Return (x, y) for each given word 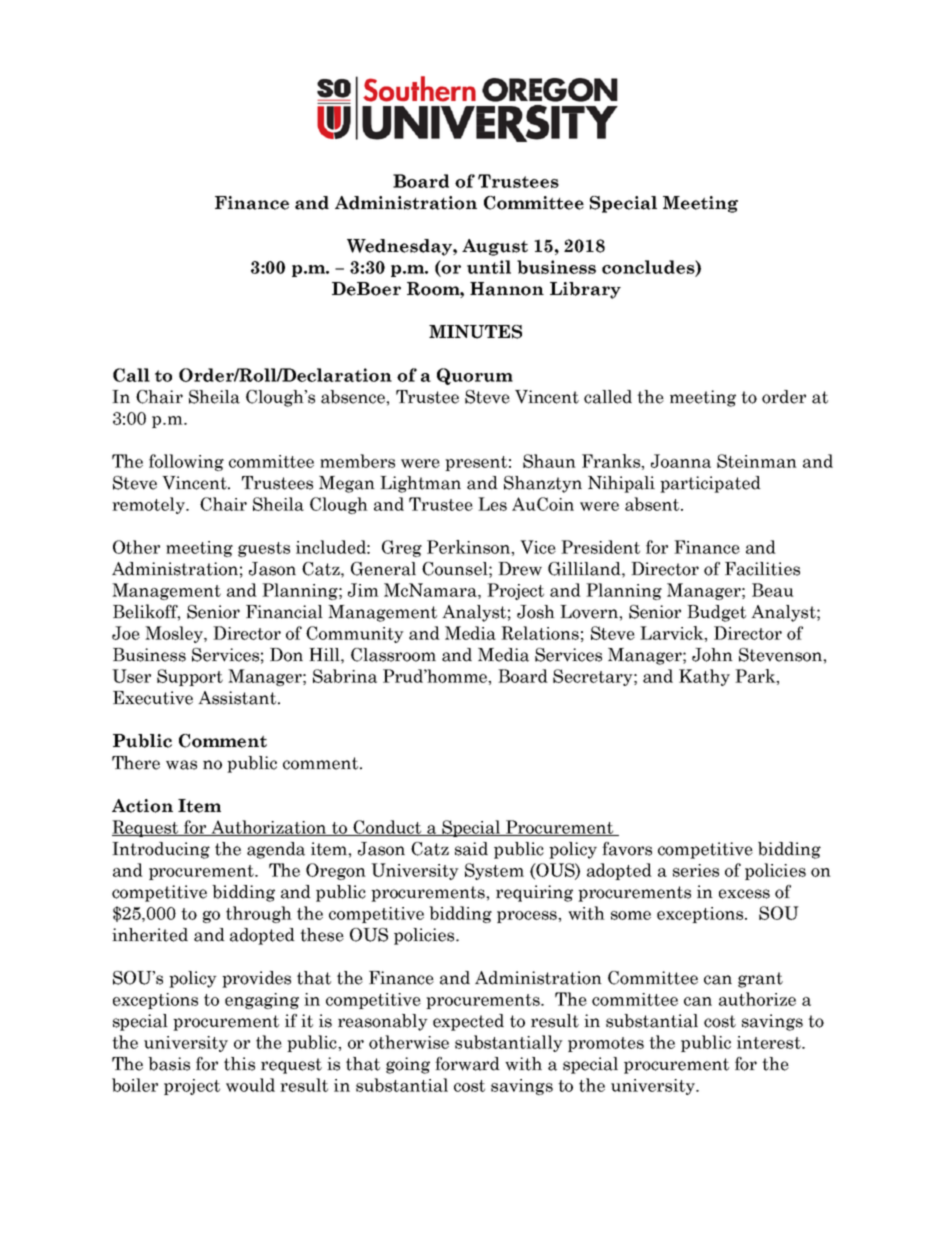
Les (492, 504)
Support (190, 677)
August (495, 247)
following (186, 462)
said (471, 849)
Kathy (704, 677)
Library (585, 290)
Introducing (161, 850)
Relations (540, 633)
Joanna (681, 461)
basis (169, 1064)
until (489, 267)
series (696, 870)
